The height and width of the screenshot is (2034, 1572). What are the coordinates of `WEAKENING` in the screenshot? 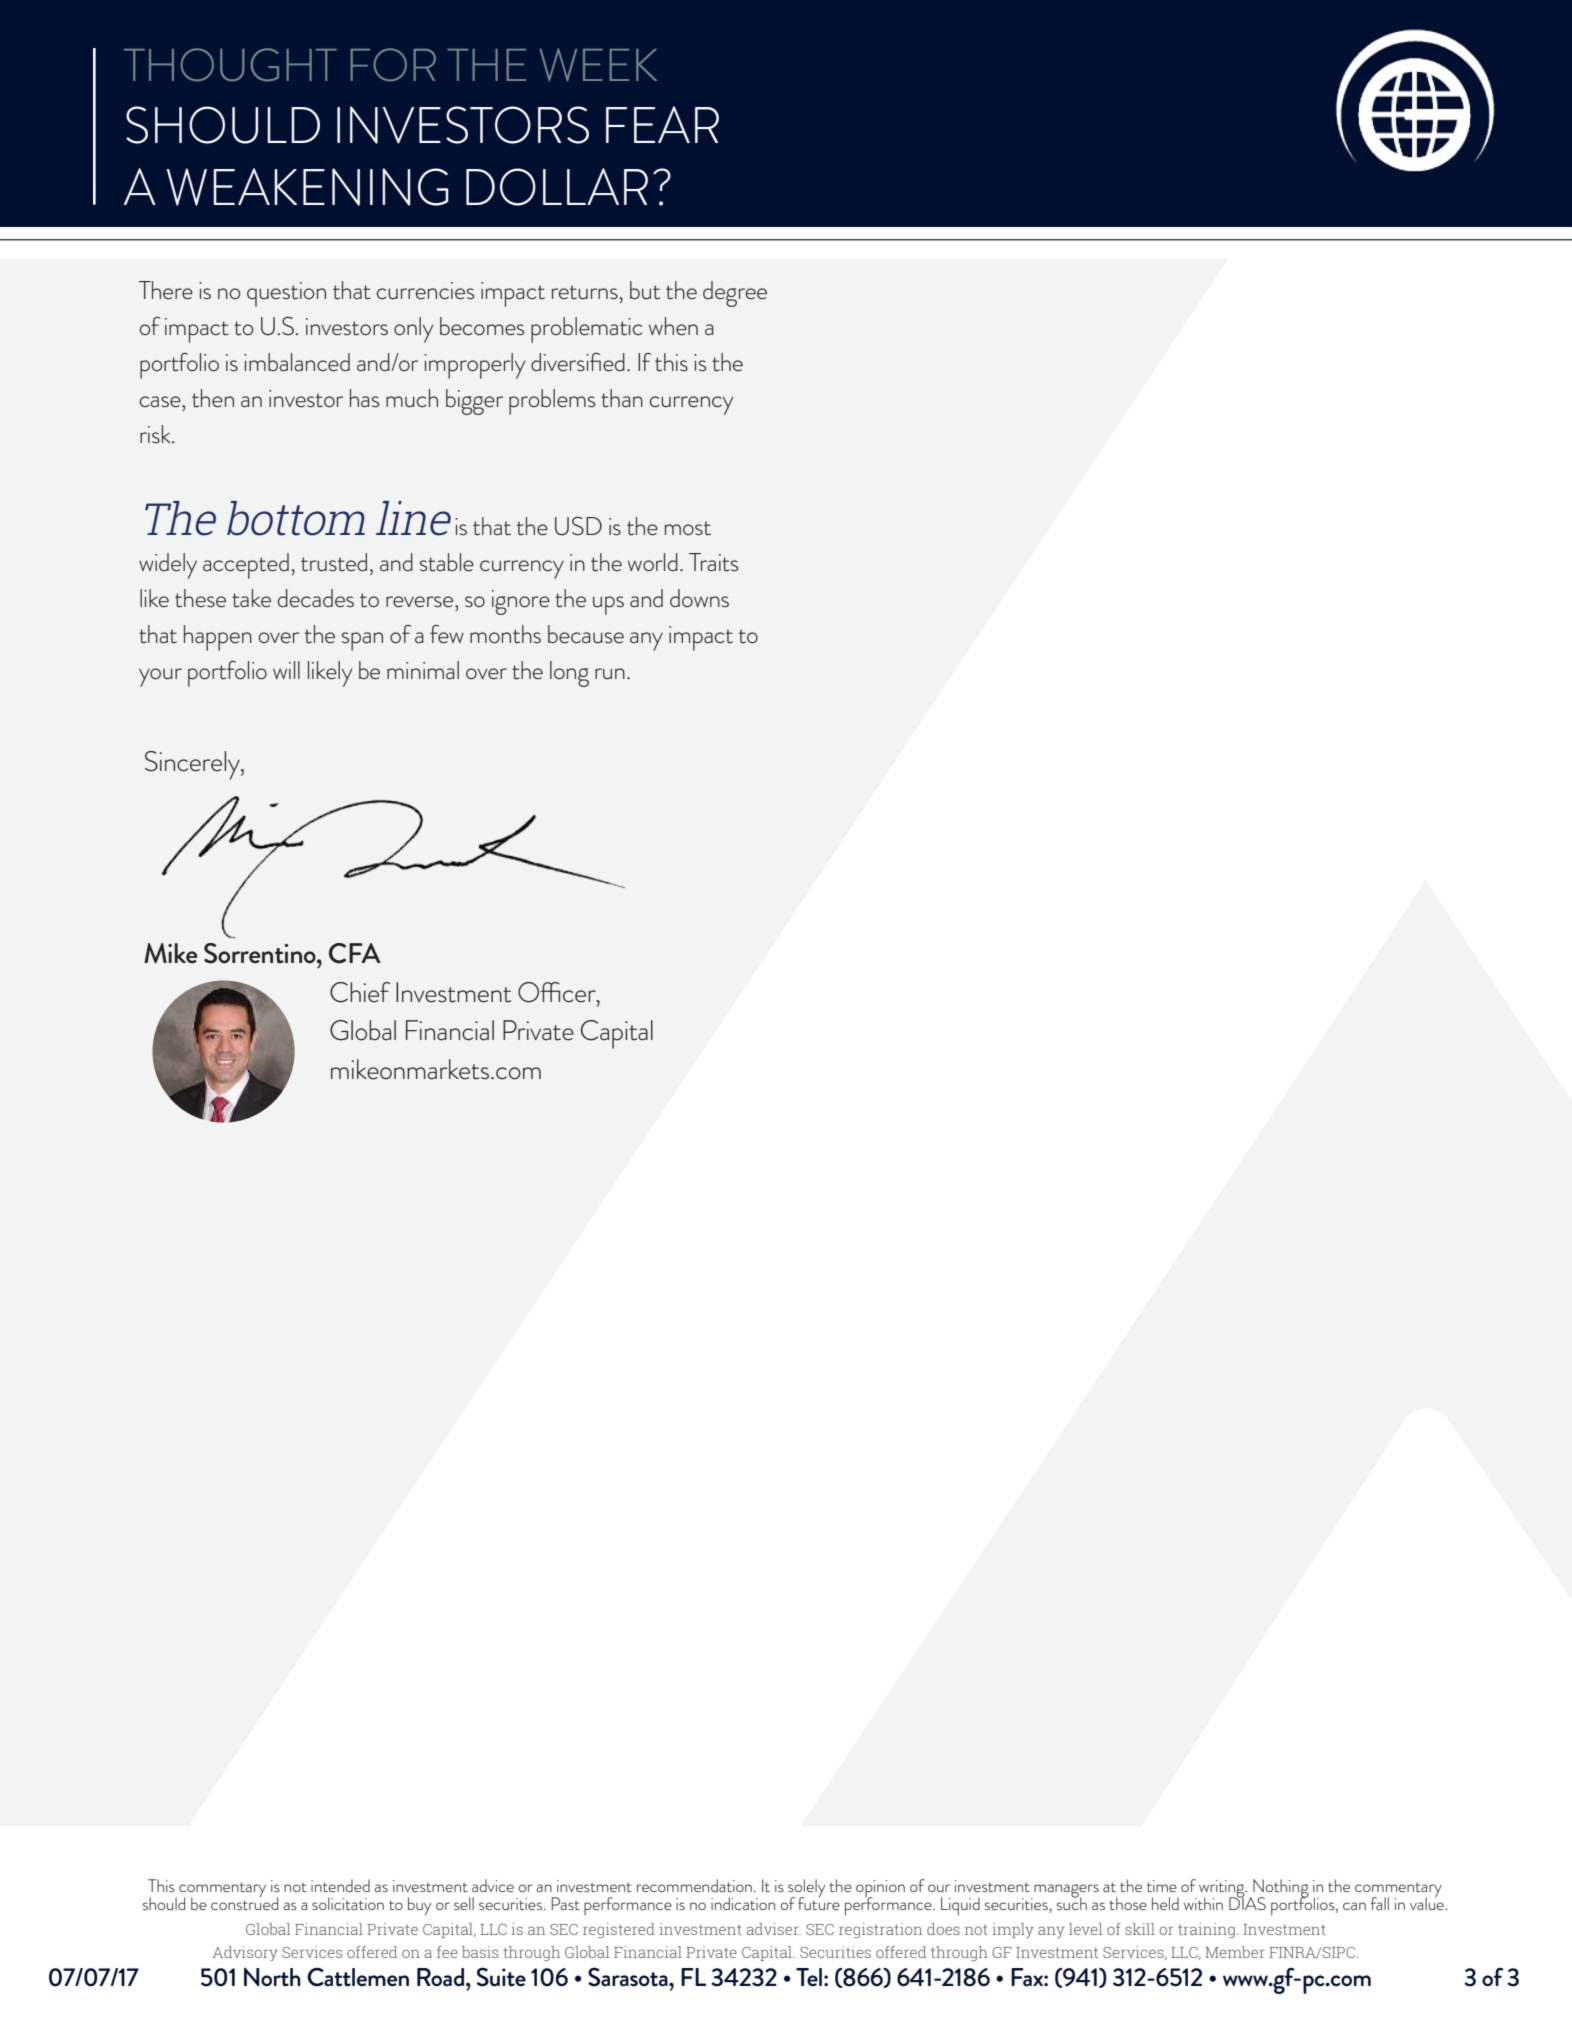 It's located at (308, 187).
